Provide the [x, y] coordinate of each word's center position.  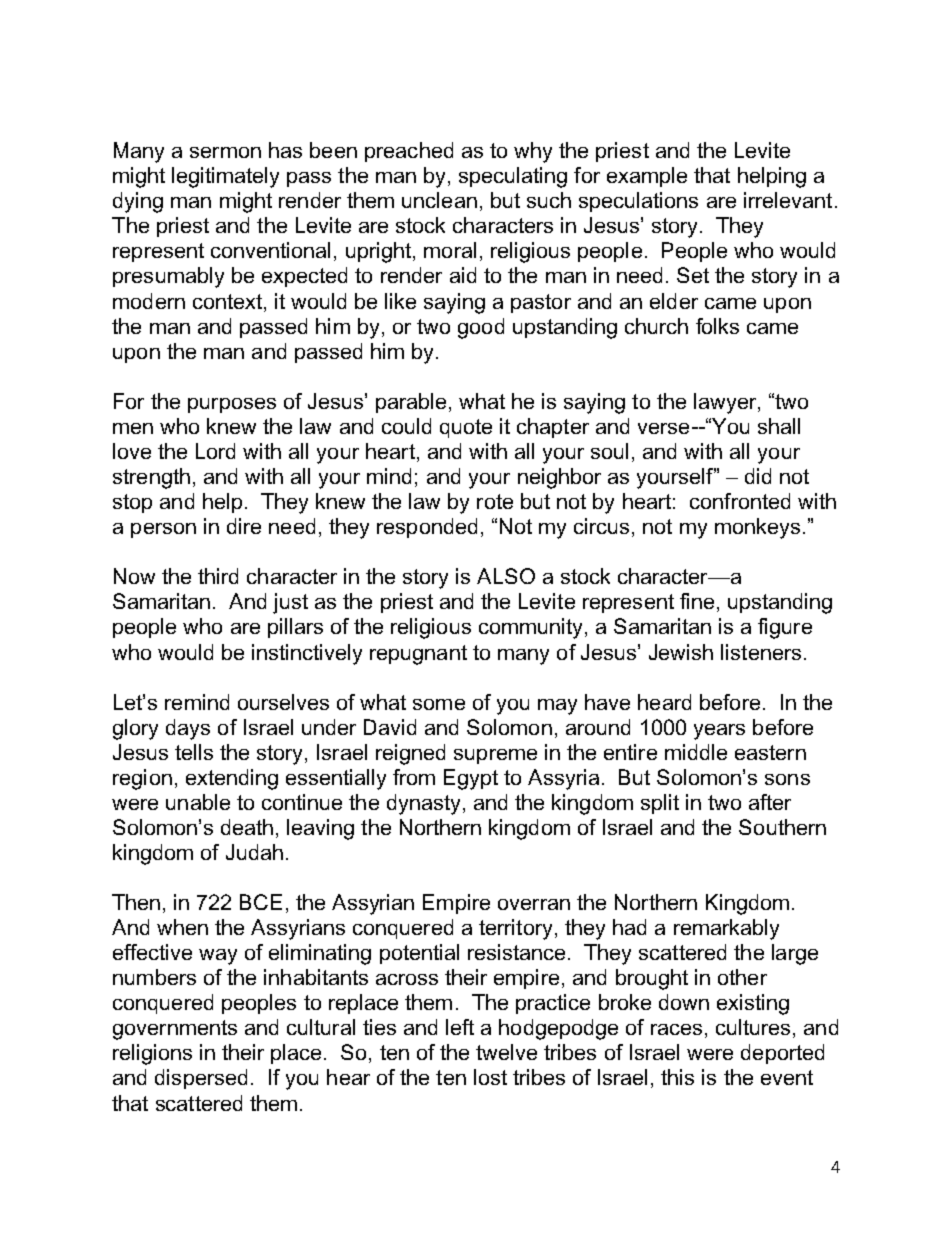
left [460, 1027]
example [647, 177]
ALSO [506, 576]
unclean [439, 200]
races [676, 1029]
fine [697, 601]
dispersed [201, 1079]
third [218, 576]
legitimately [225, 177]
